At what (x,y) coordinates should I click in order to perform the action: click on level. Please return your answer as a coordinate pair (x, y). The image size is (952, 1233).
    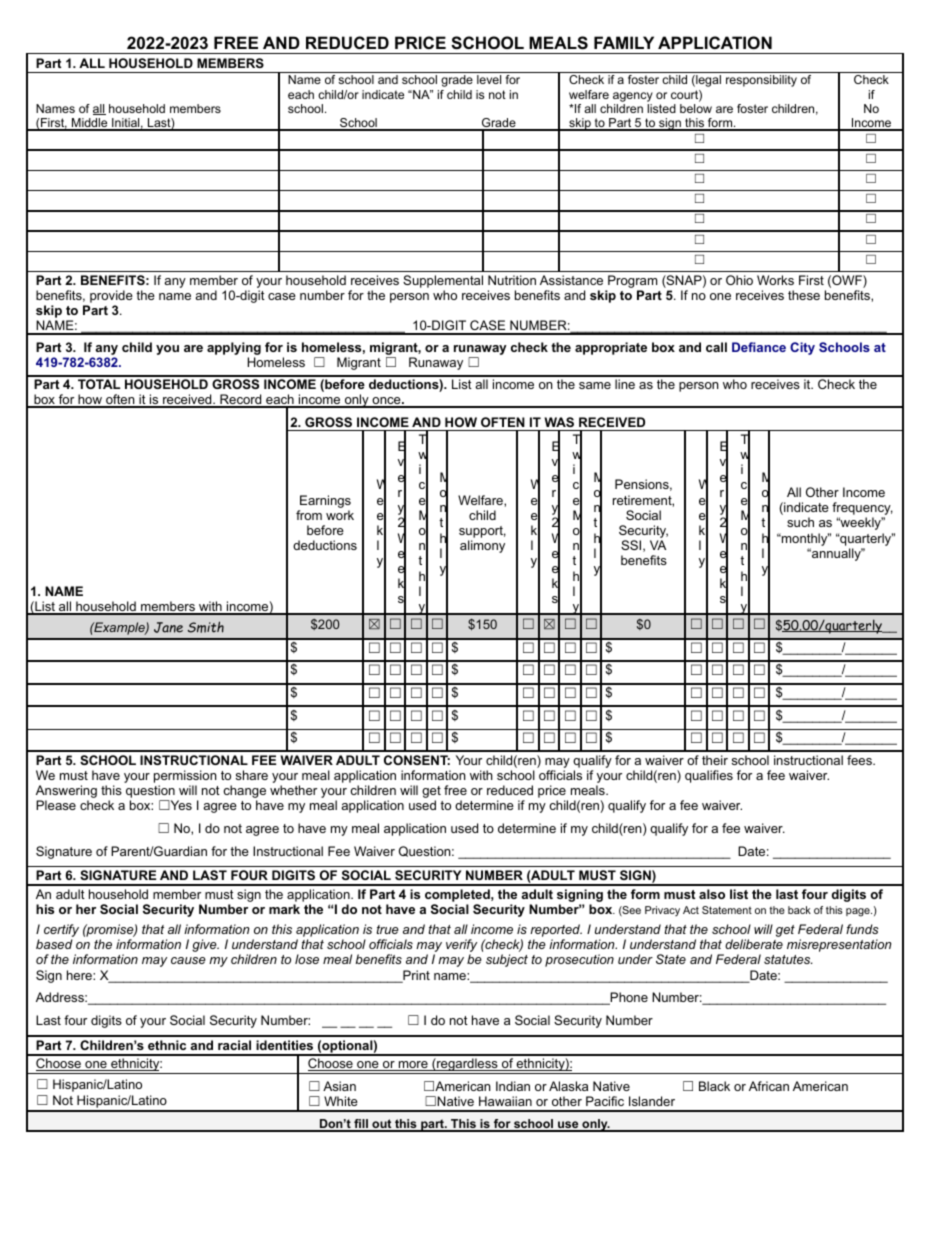
    Looking at the image, I should click on (489, 79).
